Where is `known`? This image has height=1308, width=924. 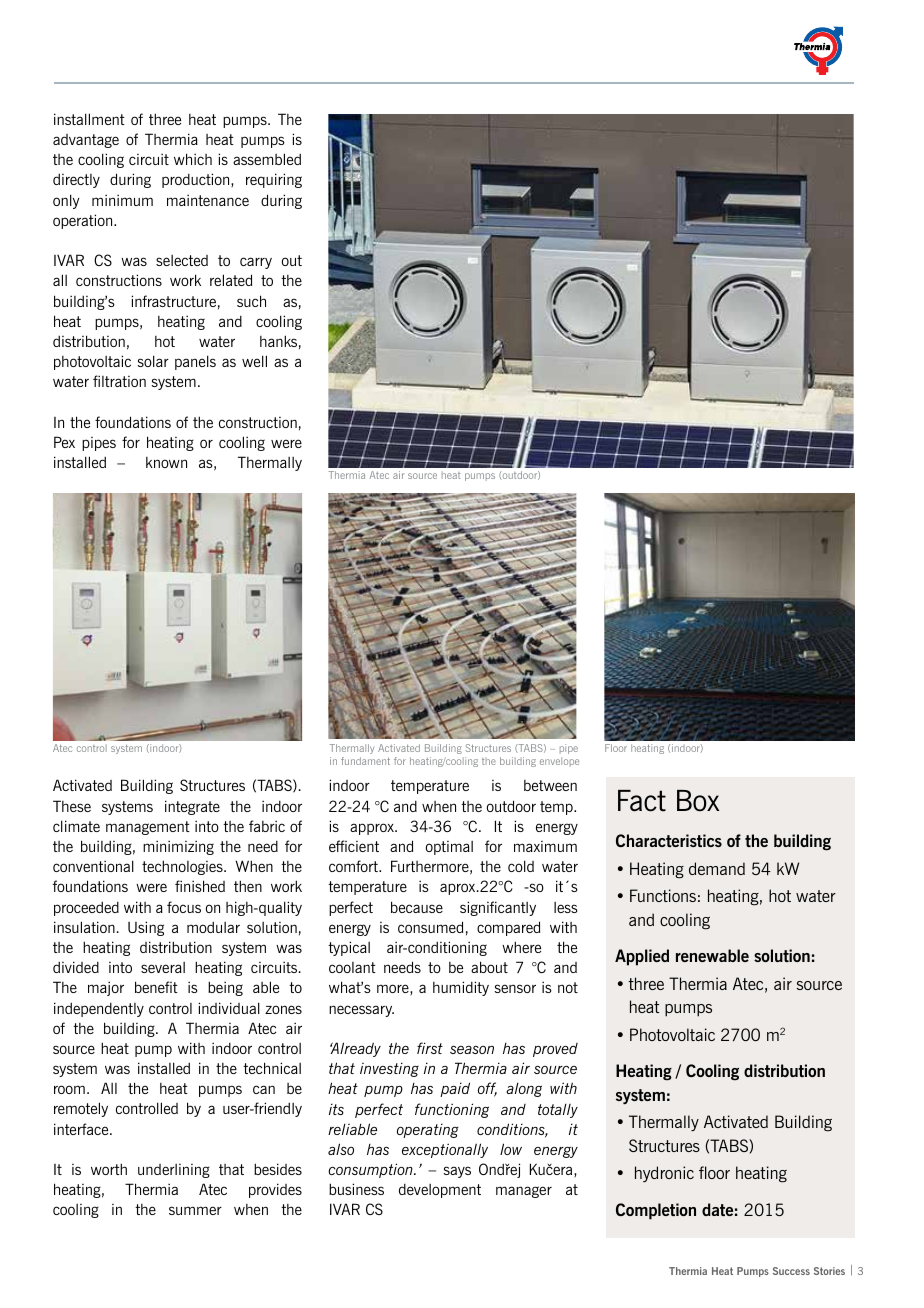 known is located at coordinates (166, 462).
